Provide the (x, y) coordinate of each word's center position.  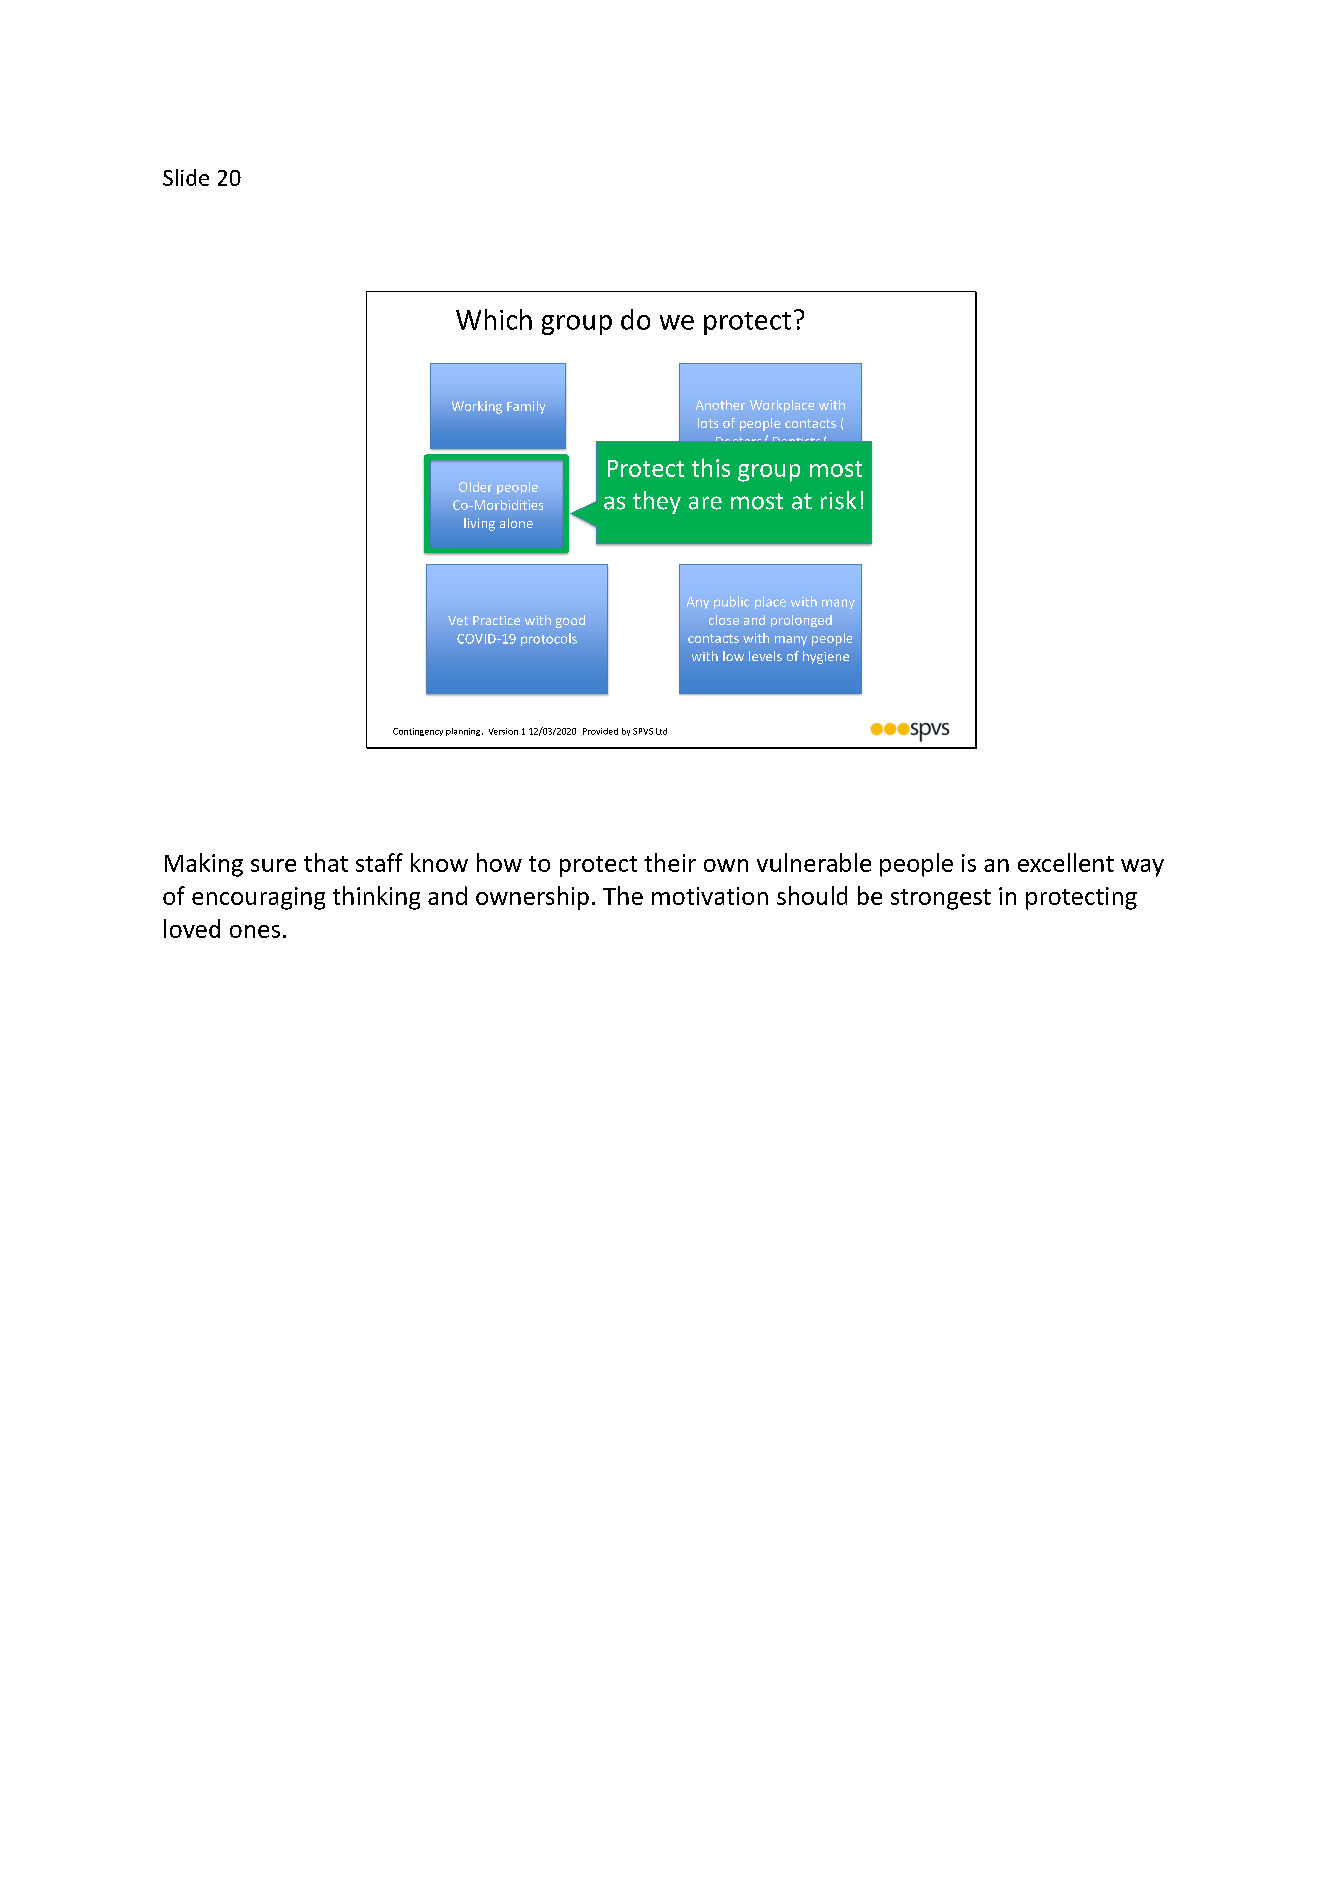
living (479, 524)
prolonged (801, 621)
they (657, 502)
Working (477, 407)
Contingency (418, 732)
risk (838, 500)
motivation (710, 896)
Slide (186, 177)
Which (494, 319)
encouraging (258, 898)
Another (720, 405)
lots (708, 423)
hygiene (826, 657)
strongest (941, 899)
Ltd (661, 731)
